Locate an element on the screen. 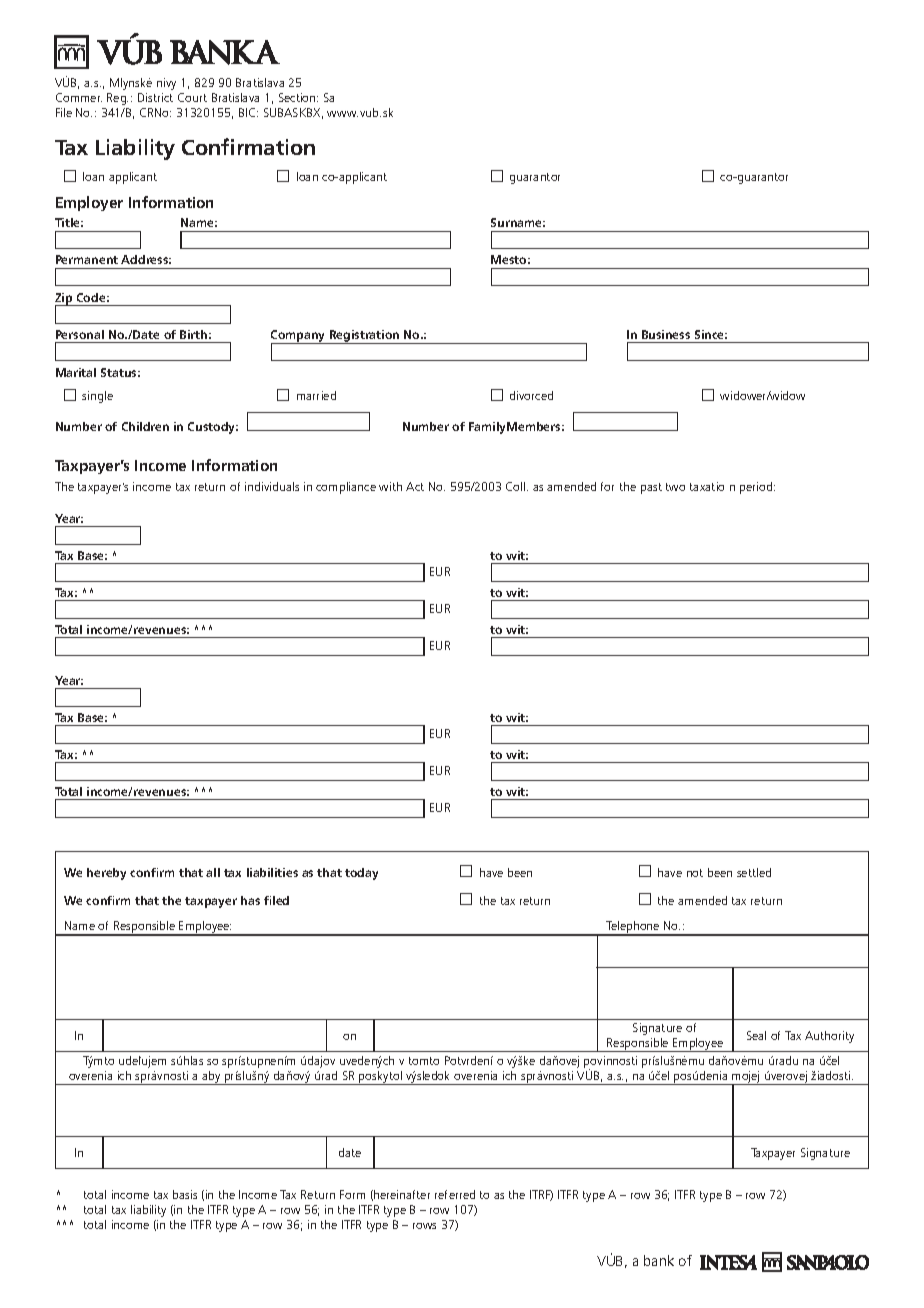 Image resolution: width=924 pixels, height=1308 pixels. bank is located at coordinates (659, 1260).
